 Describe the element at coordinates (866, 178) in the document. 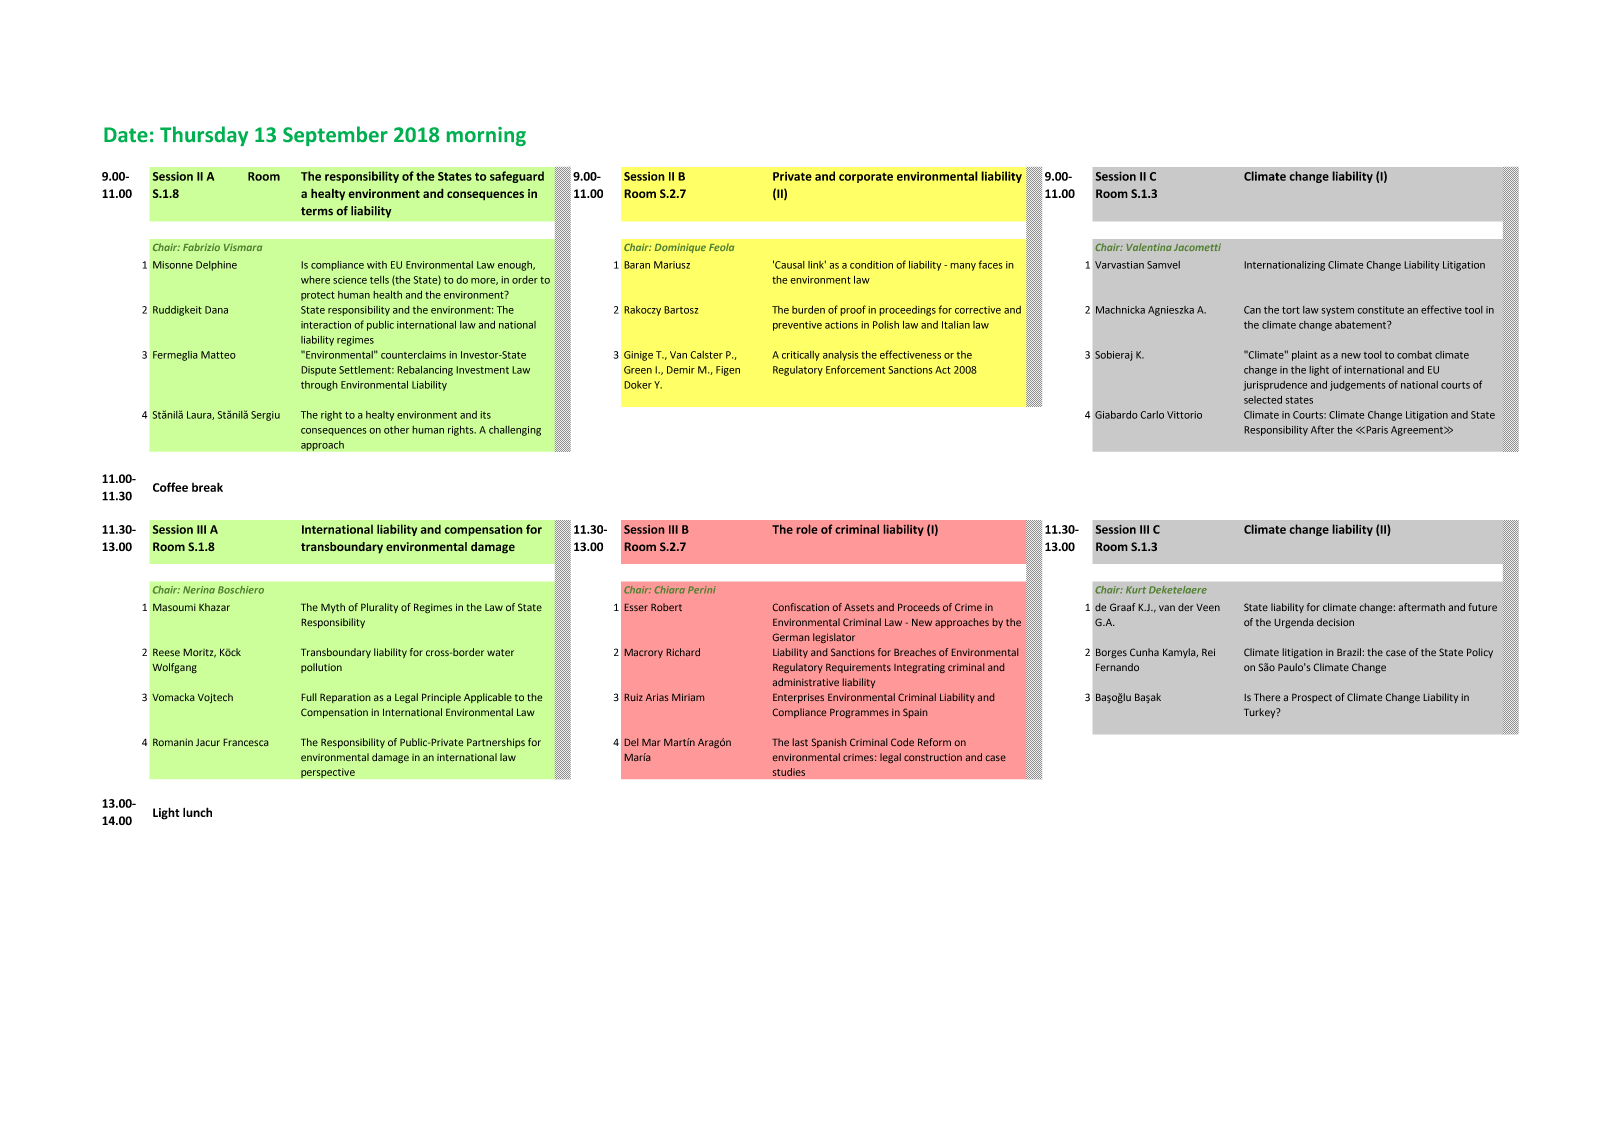

I see `corporate` at that location.
